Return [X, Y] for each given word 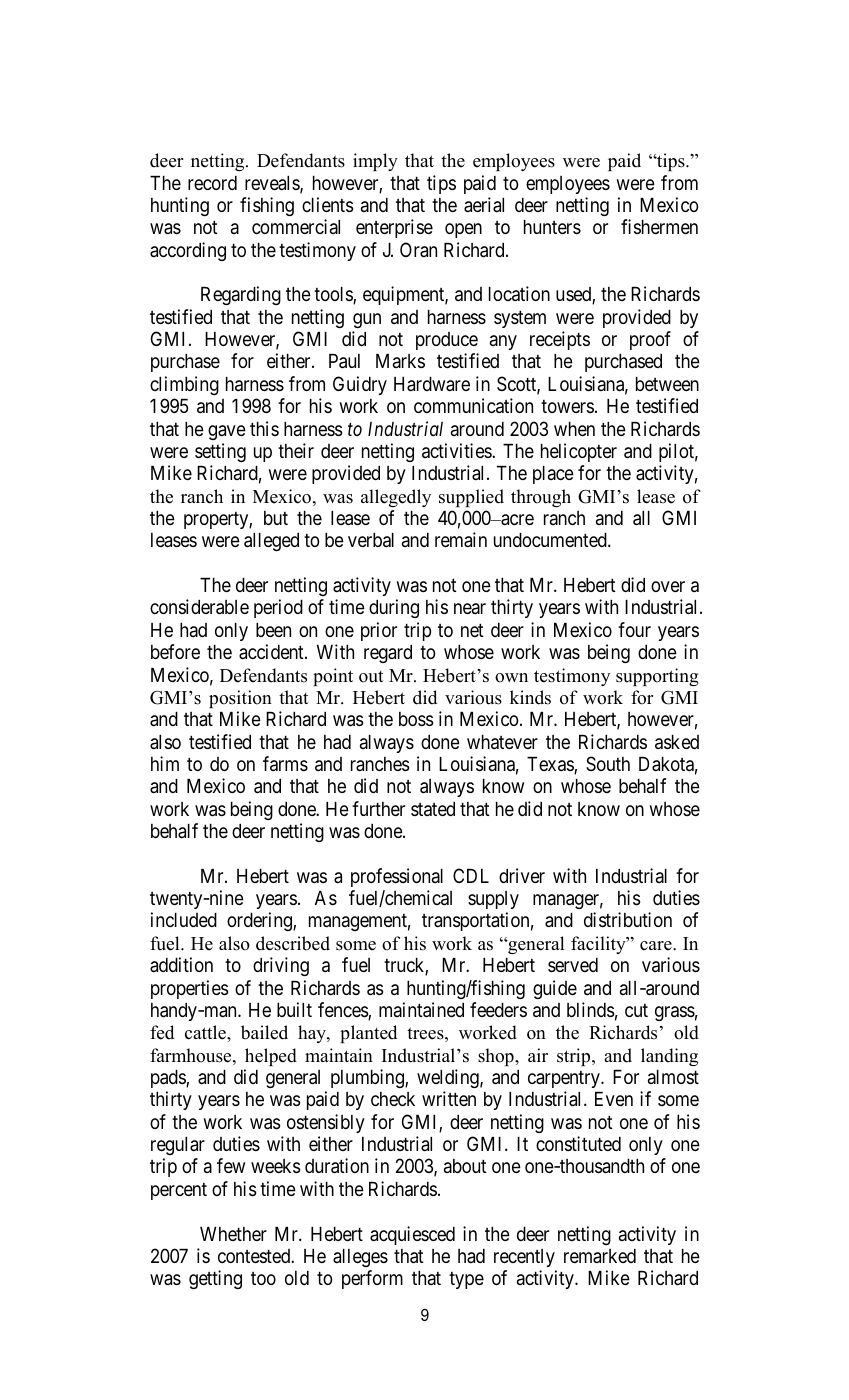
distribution [628, 919]
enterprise [394, 228]
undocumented [551, 540]
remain [461, 539]
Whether [233, 1234]
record [212, 183]
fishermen [659, 226]
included [184, 919]
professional [397, 877]
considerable [199, 607]
